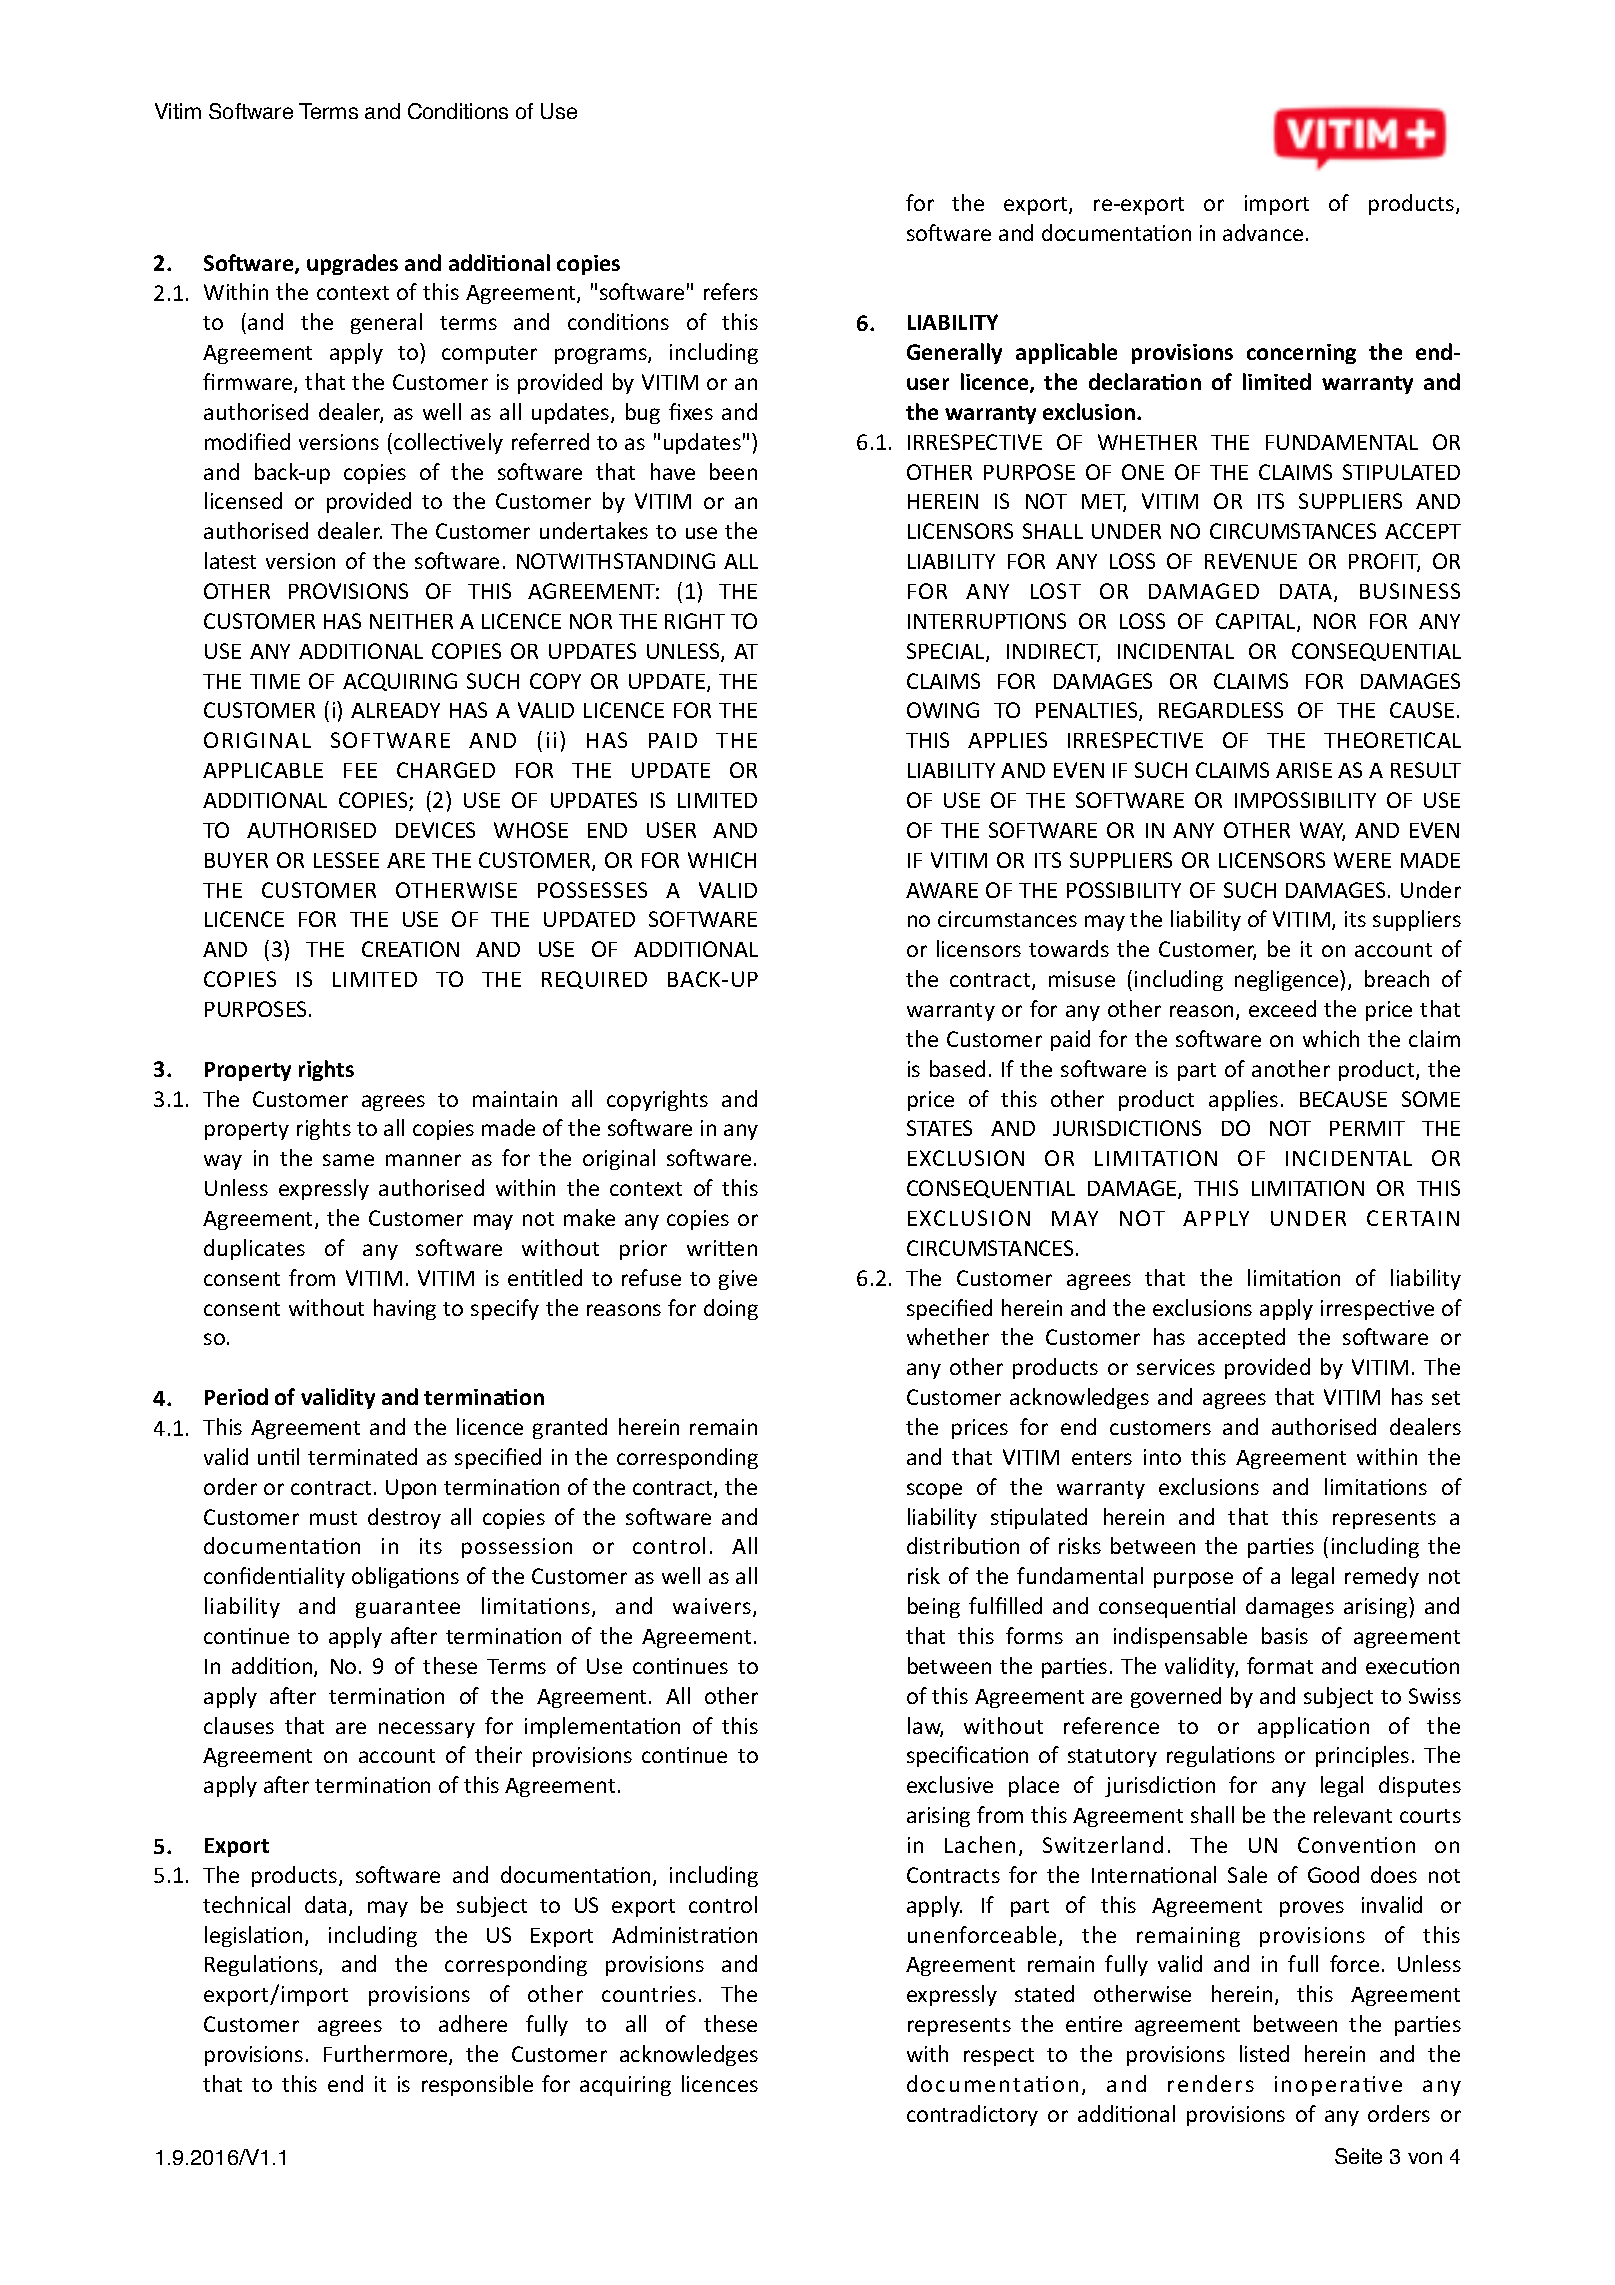 This page has height=2285, width=1615. Describe the element at coordinates (939, 1128) in the page. I see `STATES` at that location.
